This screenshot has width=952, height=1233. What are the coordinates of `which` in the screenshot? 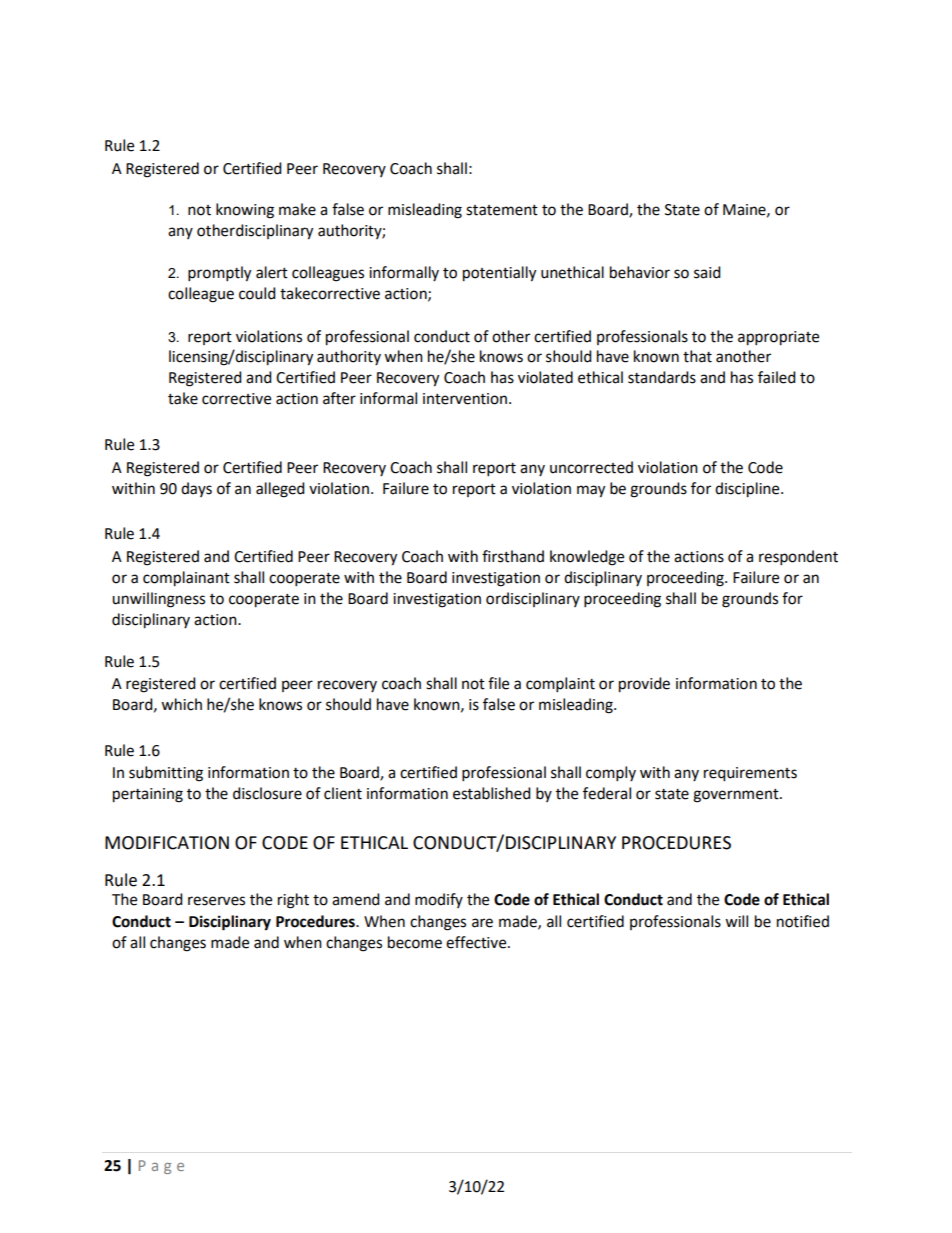 It's located at (181, 704).
